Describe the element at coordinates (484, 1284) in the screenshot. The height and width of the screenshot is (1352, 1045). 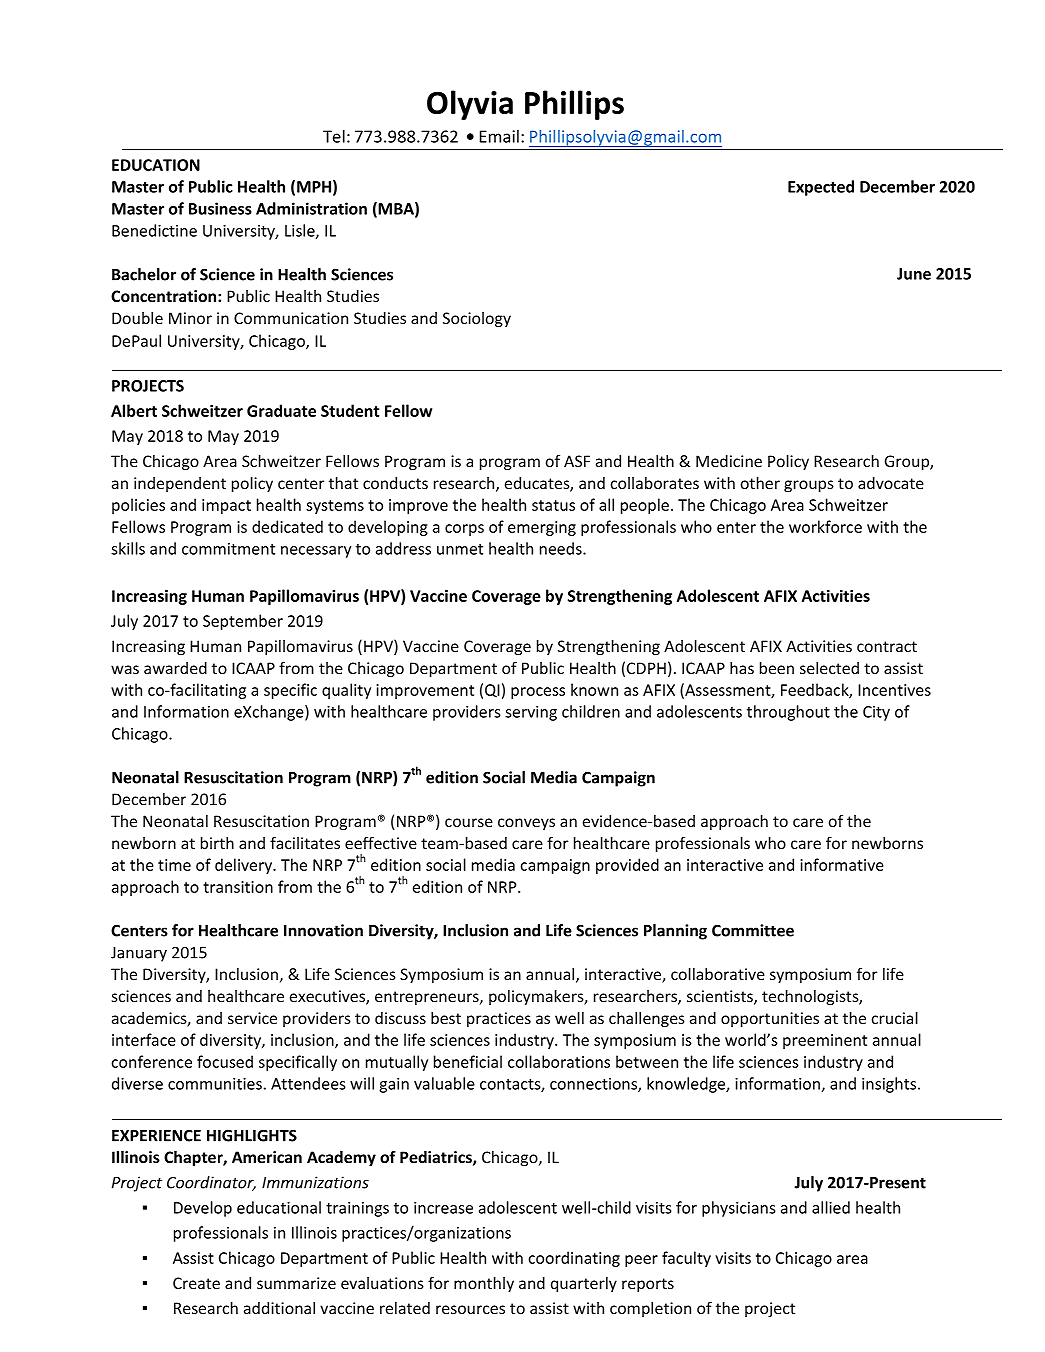
I see `monthly` at that location.
